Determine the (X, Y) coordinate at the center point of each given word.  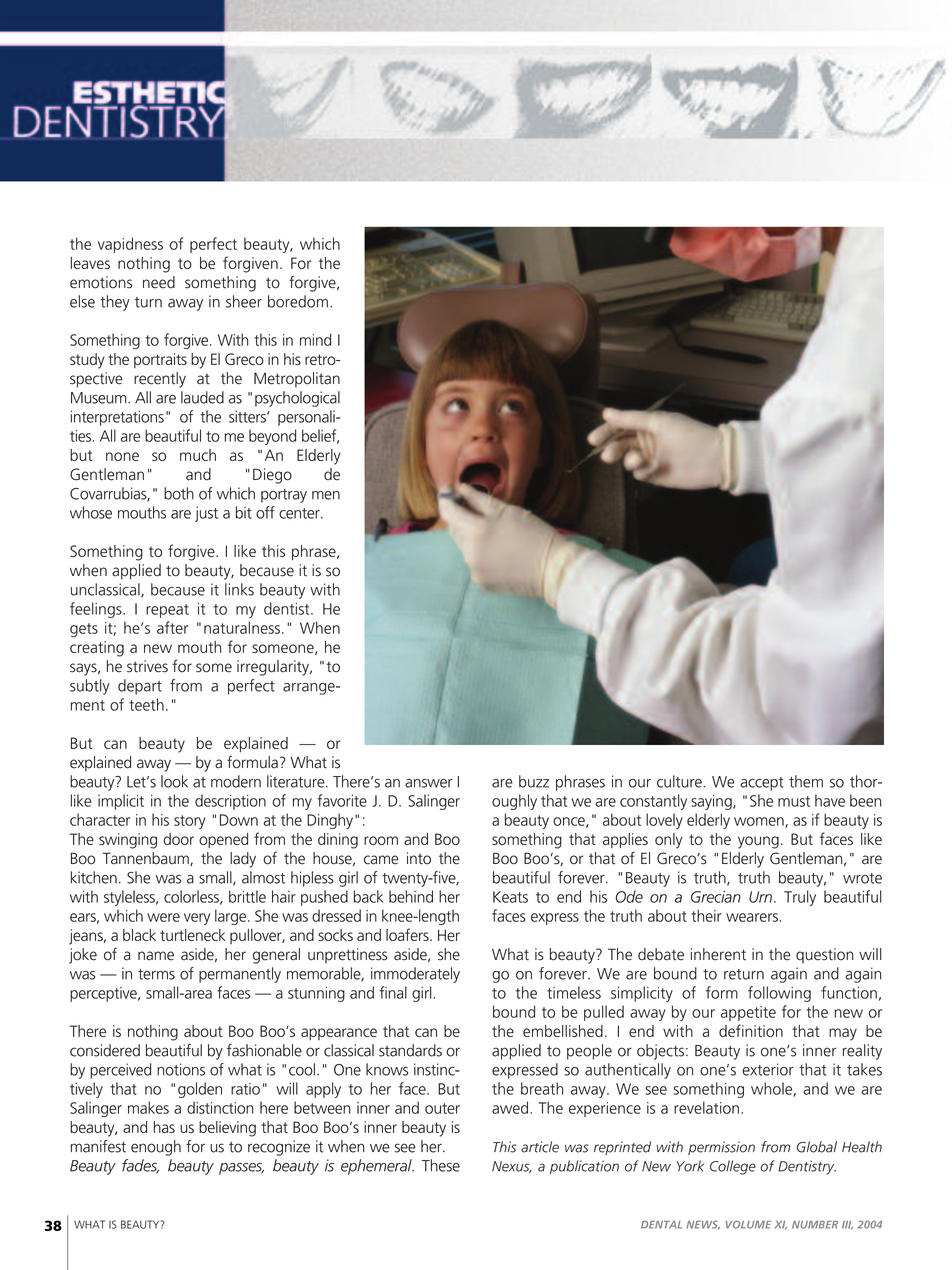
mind (315, 339)
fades (140, 1166)
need (159, 282)
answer (429, 783)
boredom (298, 301)
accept (761, 784)
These (441, 1165)
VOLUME (748, 1224)
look (174, 781)
